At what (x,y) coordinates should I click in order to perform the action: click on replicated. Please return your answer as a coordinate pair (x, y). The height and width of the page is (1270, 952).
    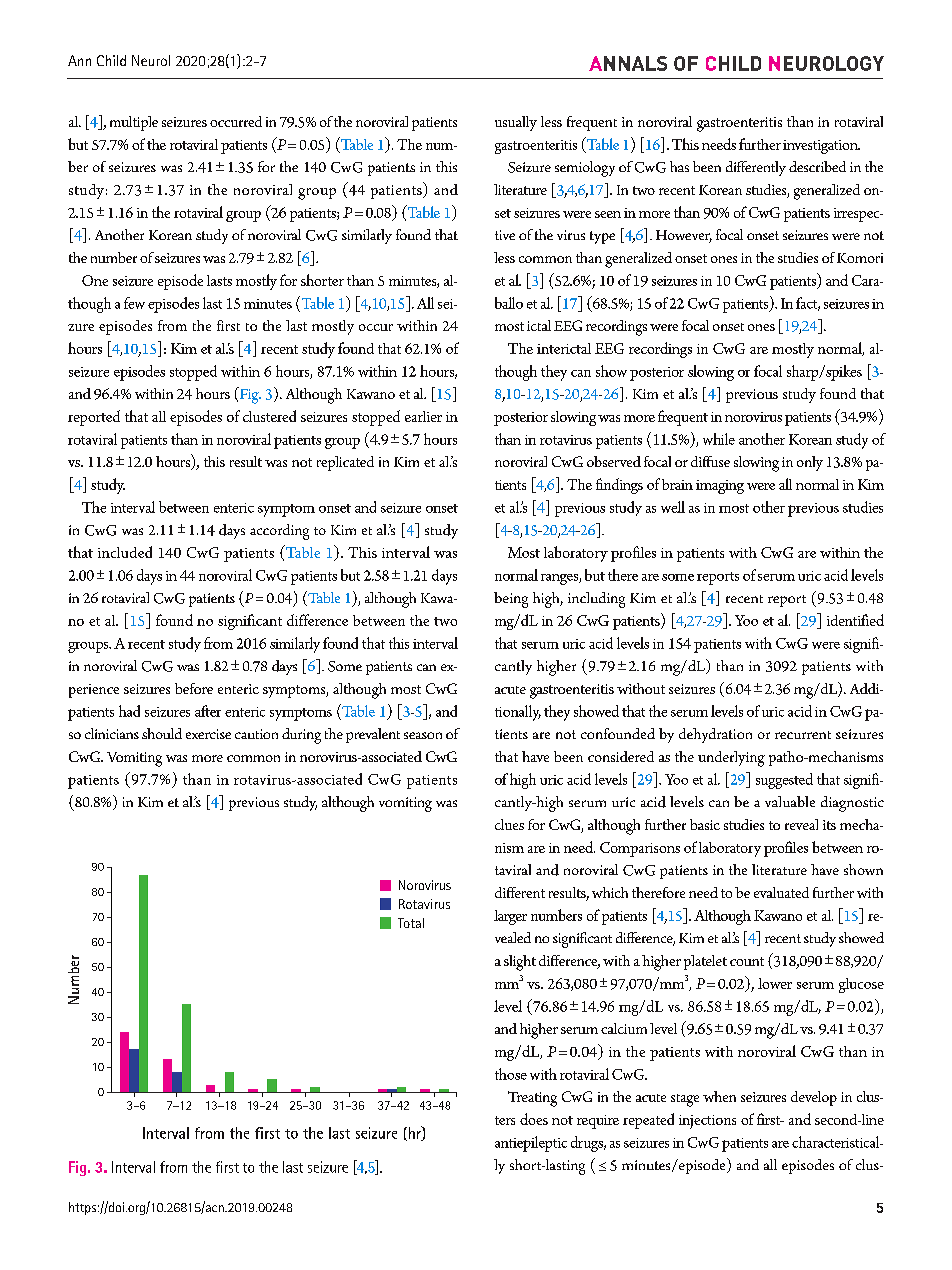
    Looking at the image, I should click on (345, 463).
